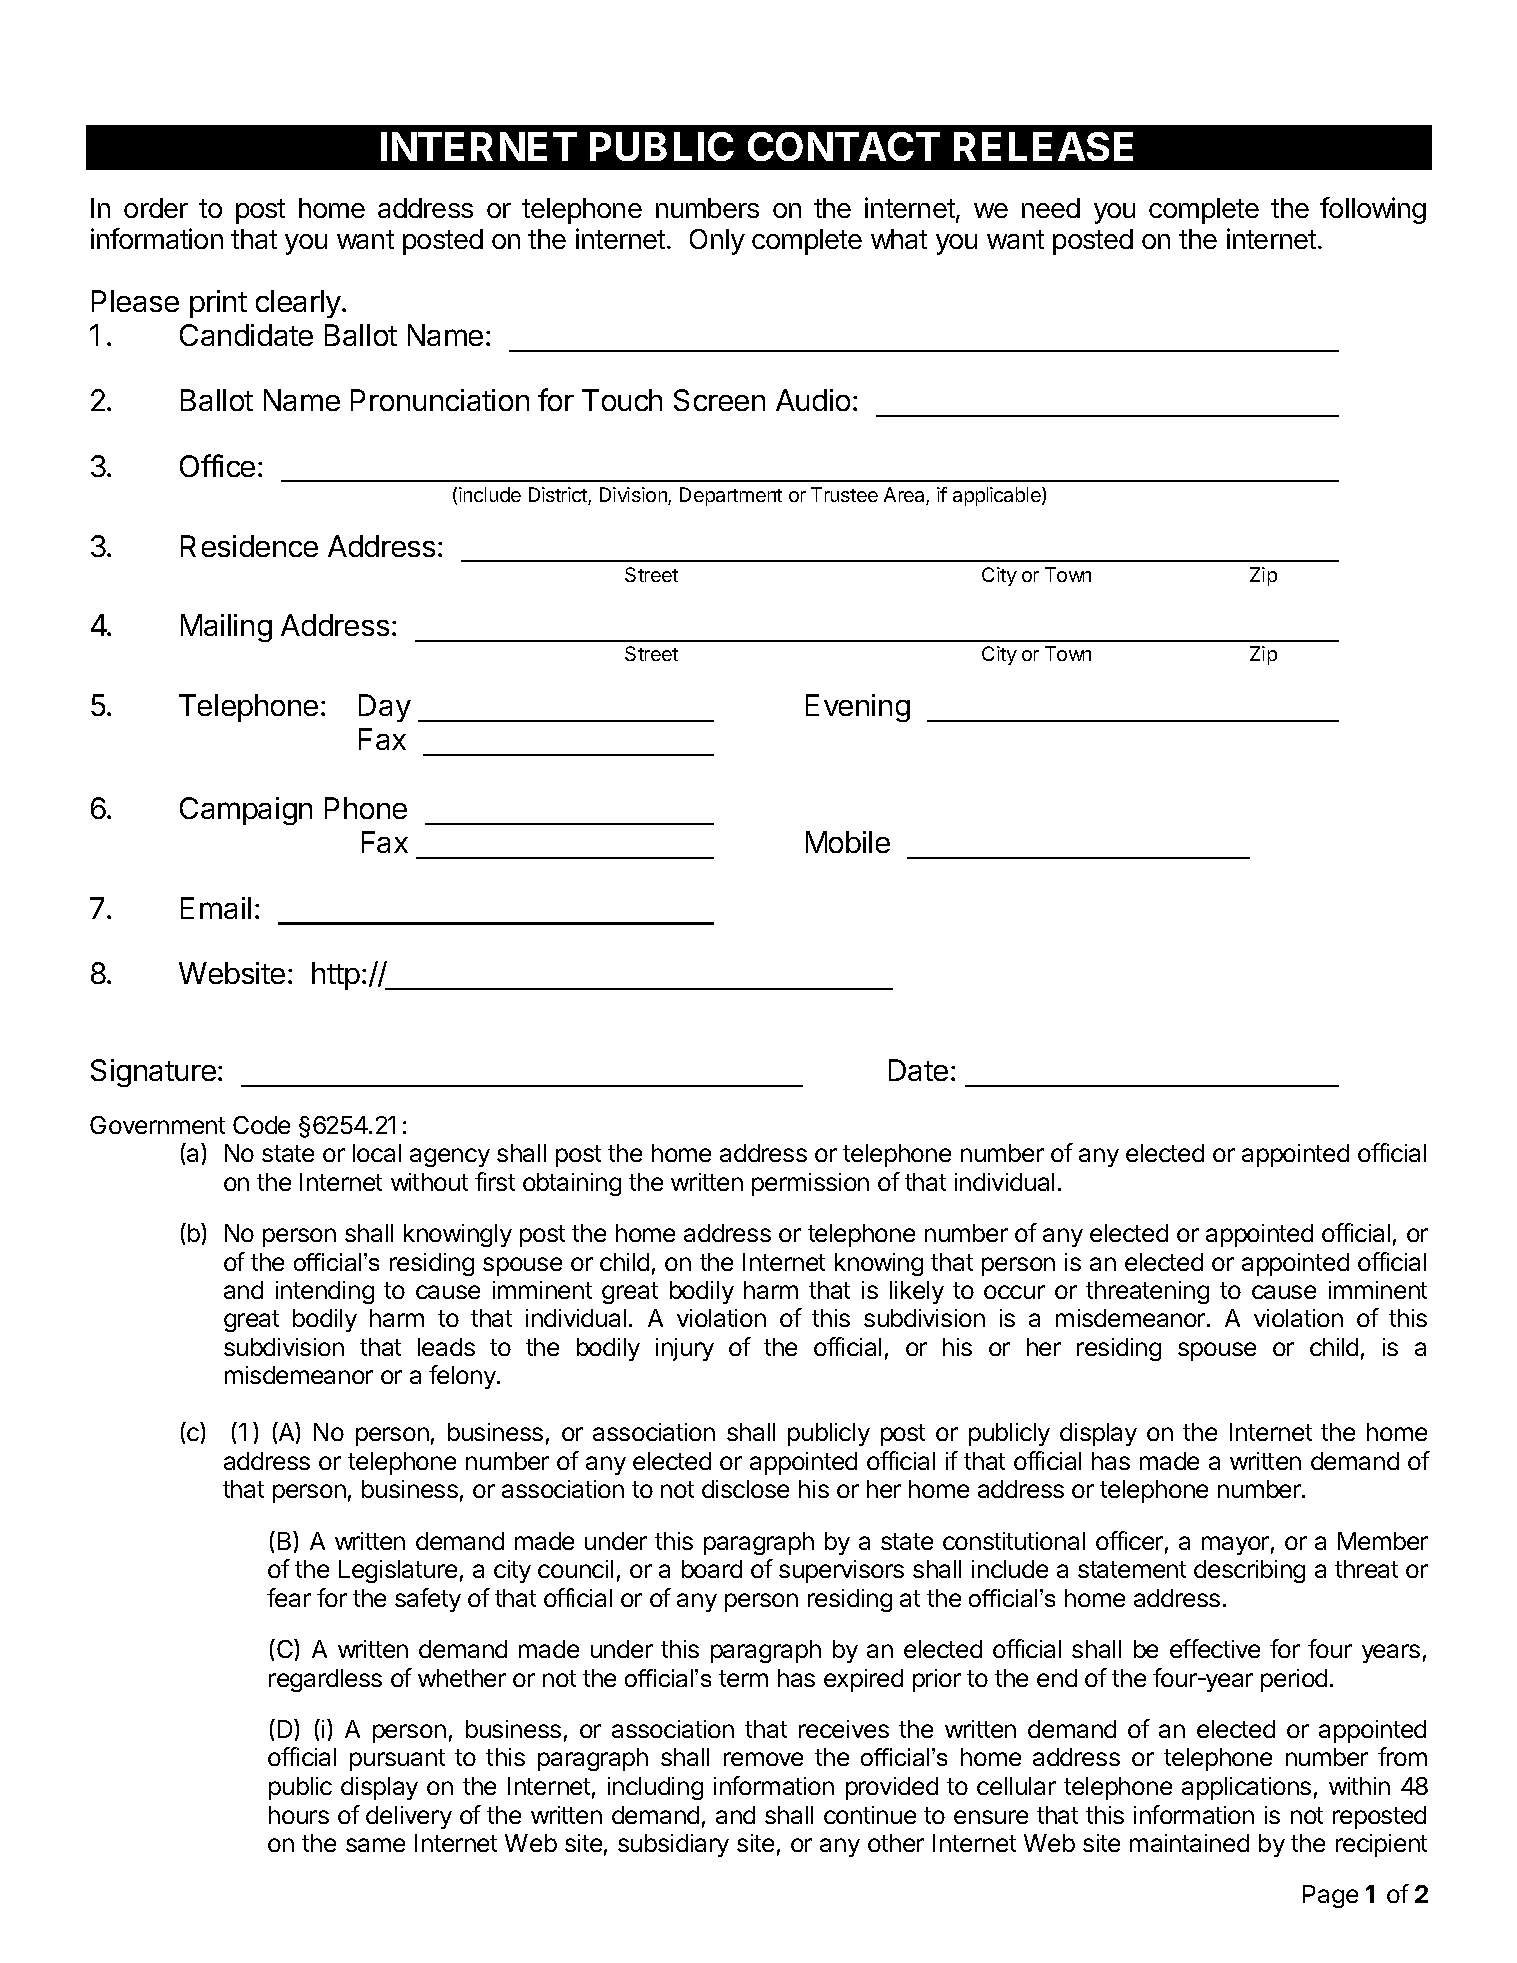 The width and height of the screenshot is (1517, 1963). What do you see at coordinates (156, 208) in the screenshot?
I see `order` at bounding box center [156, 208].
